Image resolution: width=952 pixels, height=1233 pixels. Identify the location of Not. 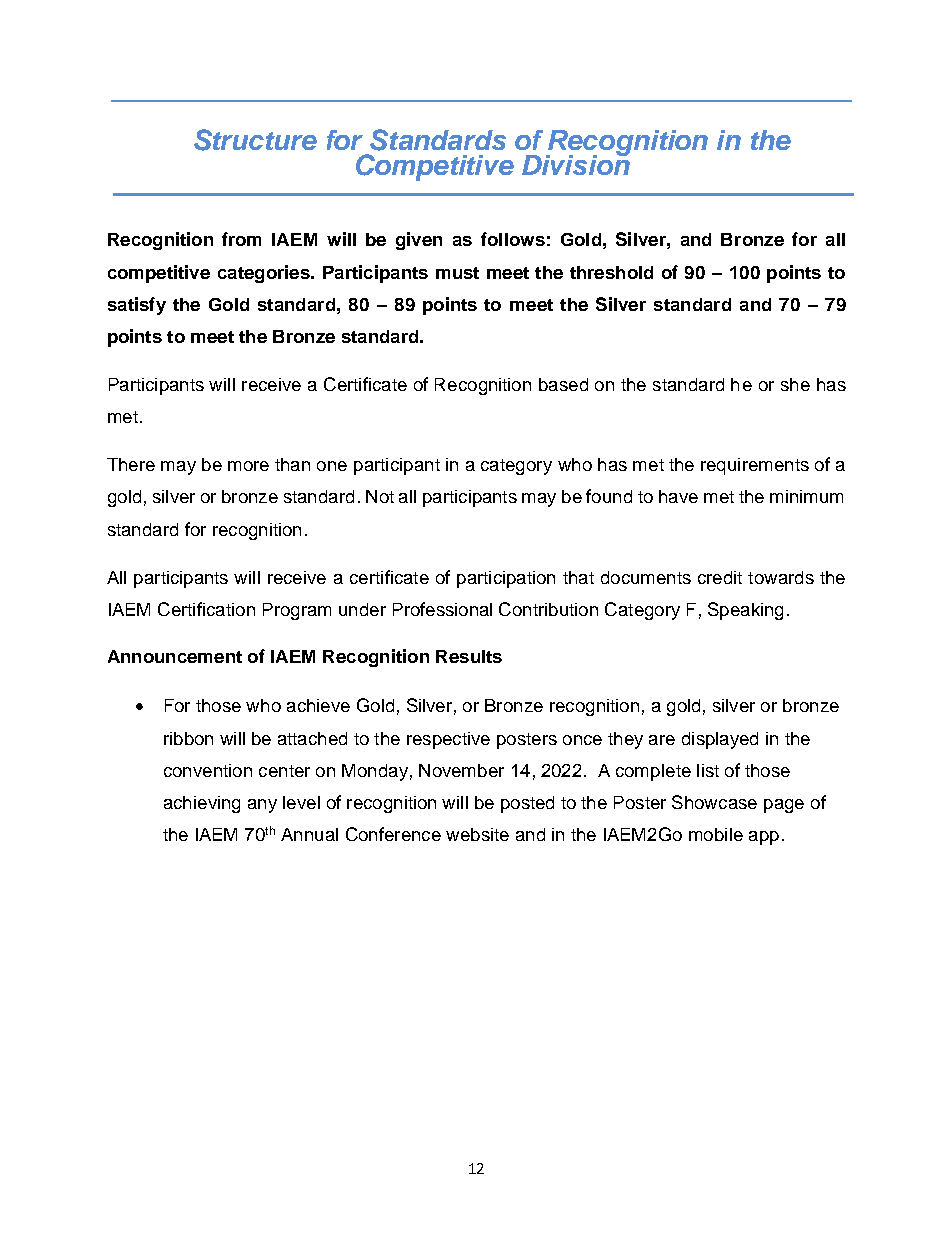
(380, 496).
